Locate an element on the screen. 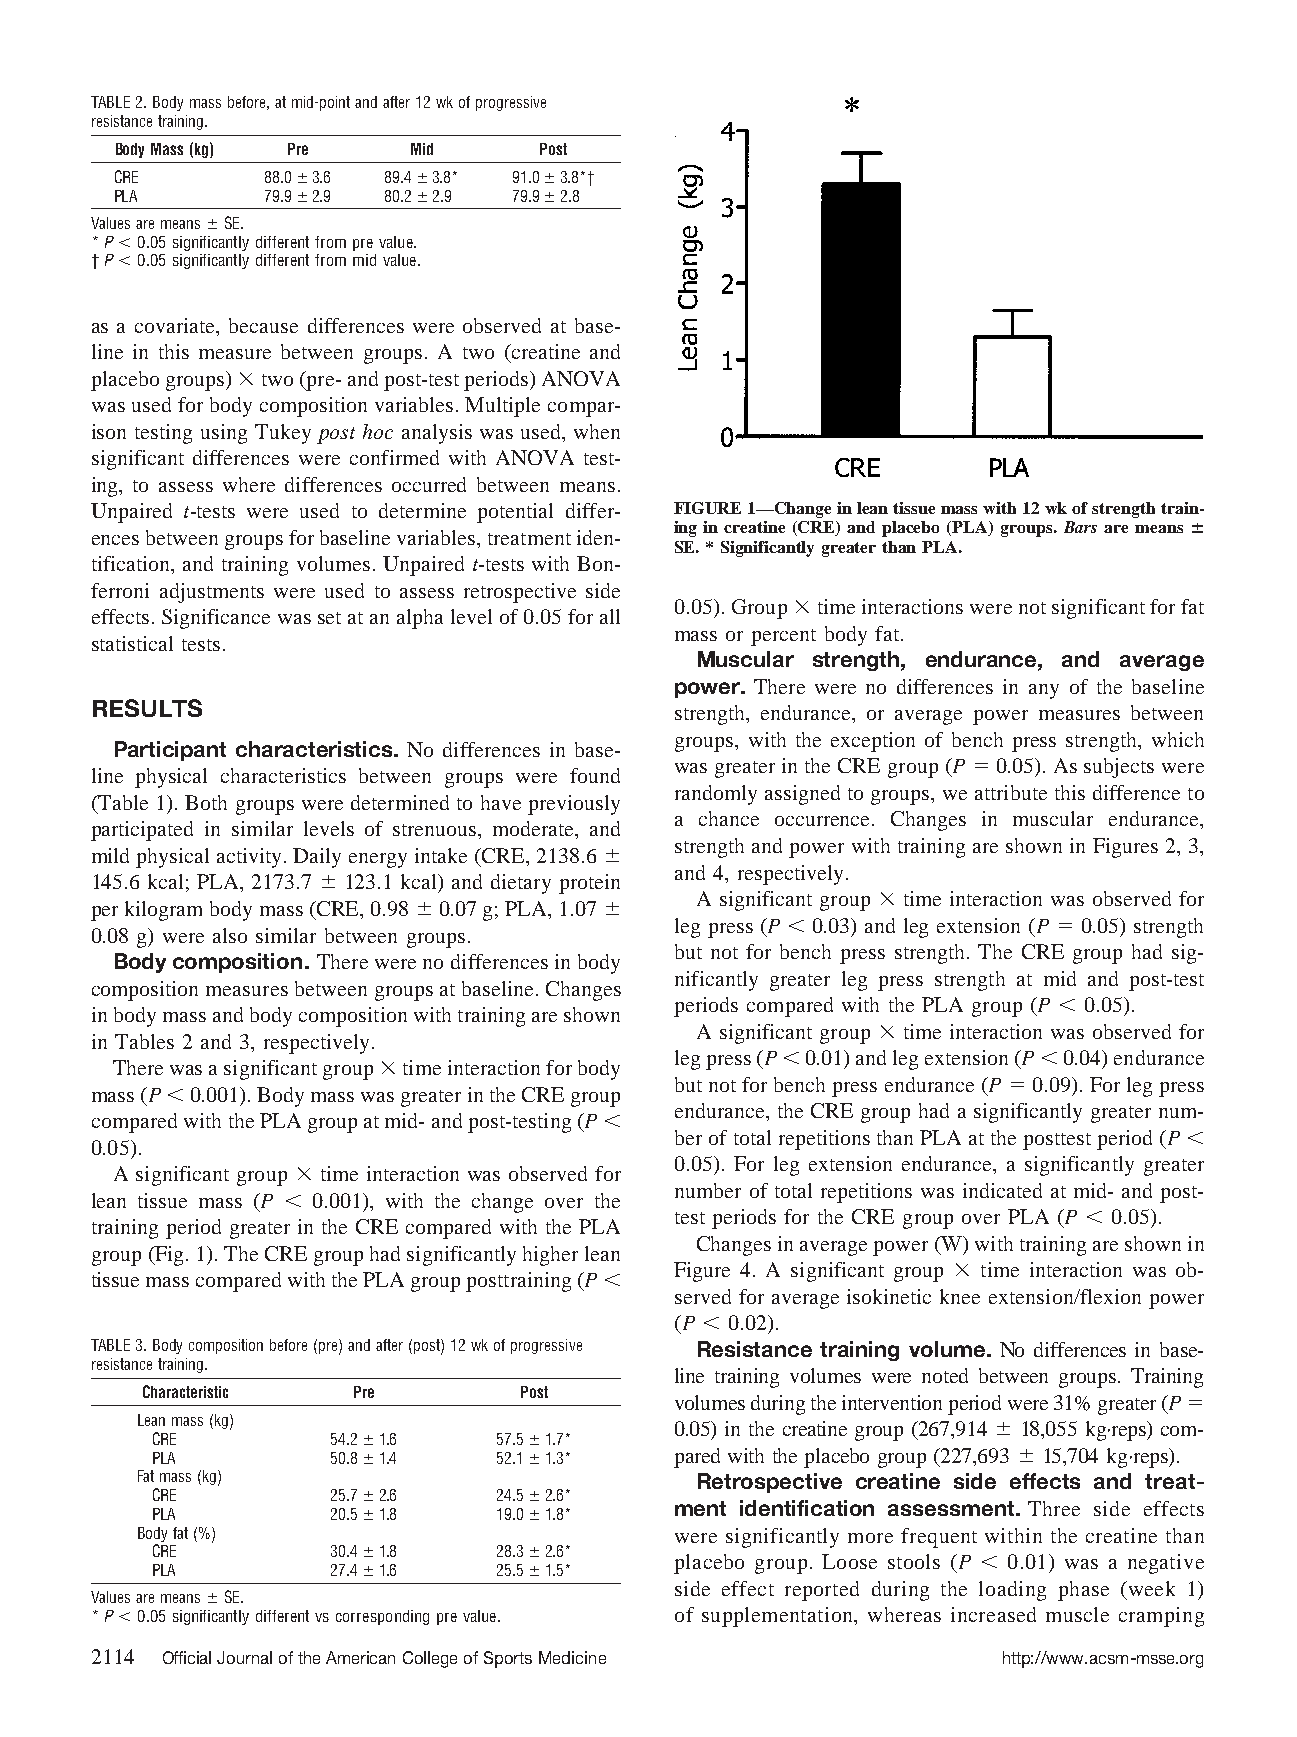  muscle is located at coordinates (1077, 1614).
